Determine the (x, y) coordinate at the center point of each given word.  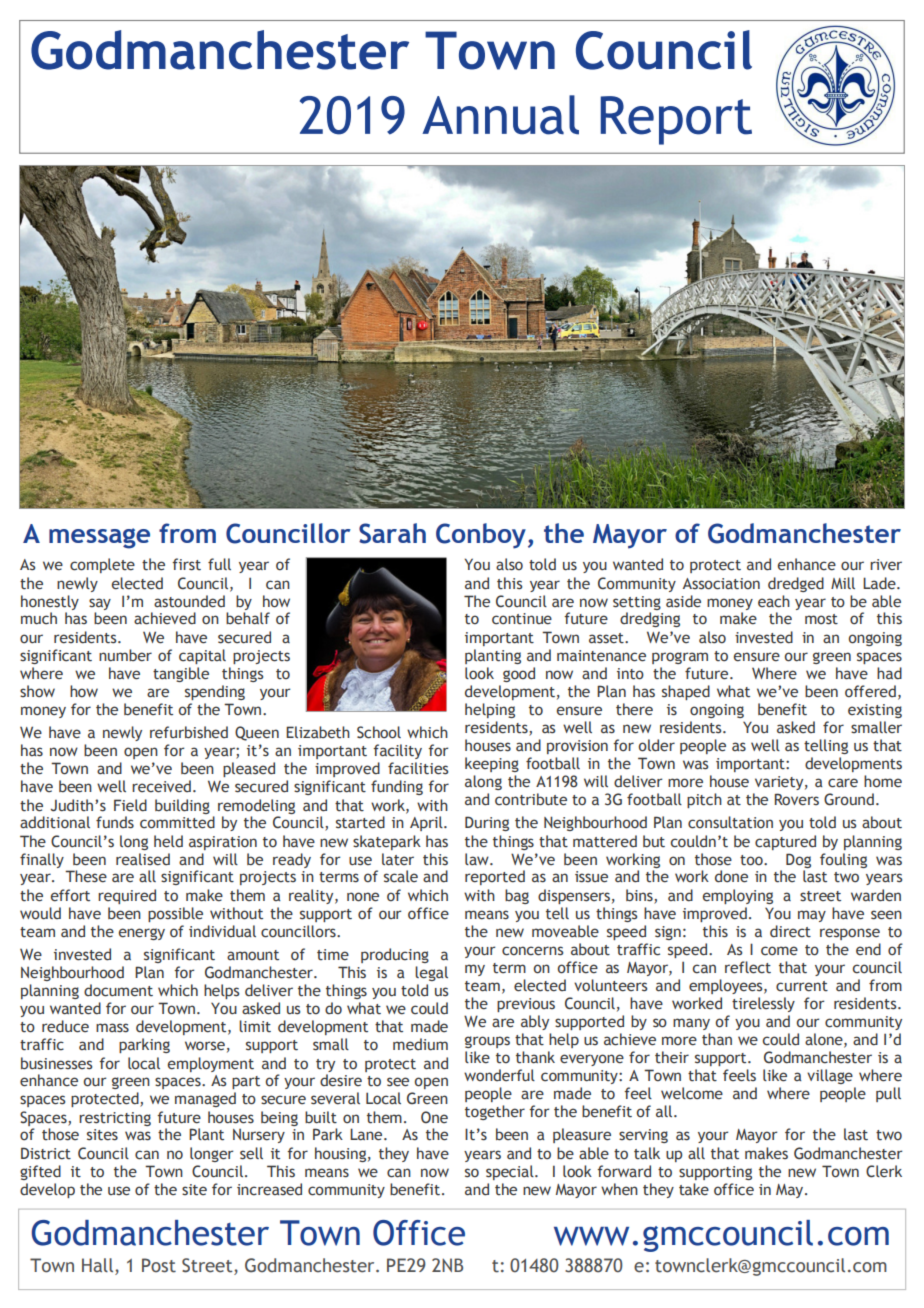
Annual (500, 115)
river (886, 564)
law (478, 859)
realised (143, 859)
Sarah (392, 533)
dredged (796, 584)
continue (522, 619)
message (99, 538)
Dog (798, 860)
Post (159, 1265)
